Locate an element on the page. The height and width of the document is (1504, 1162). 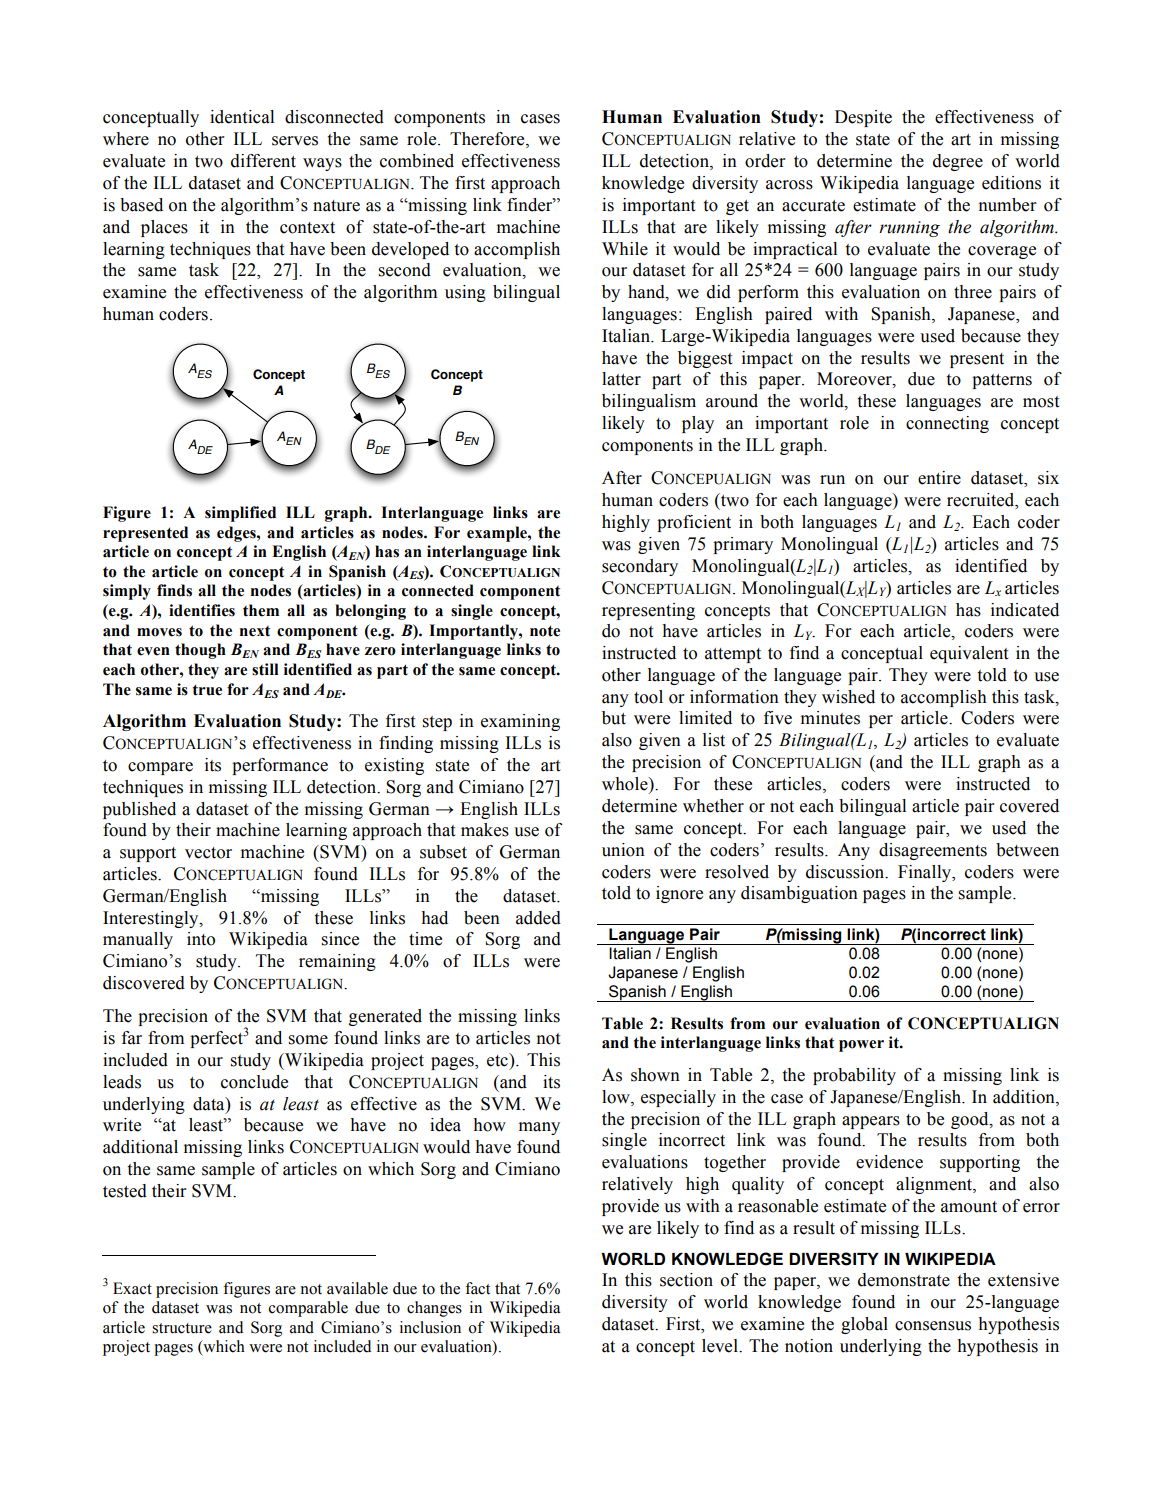
different is located at coordinates (263, 161).
